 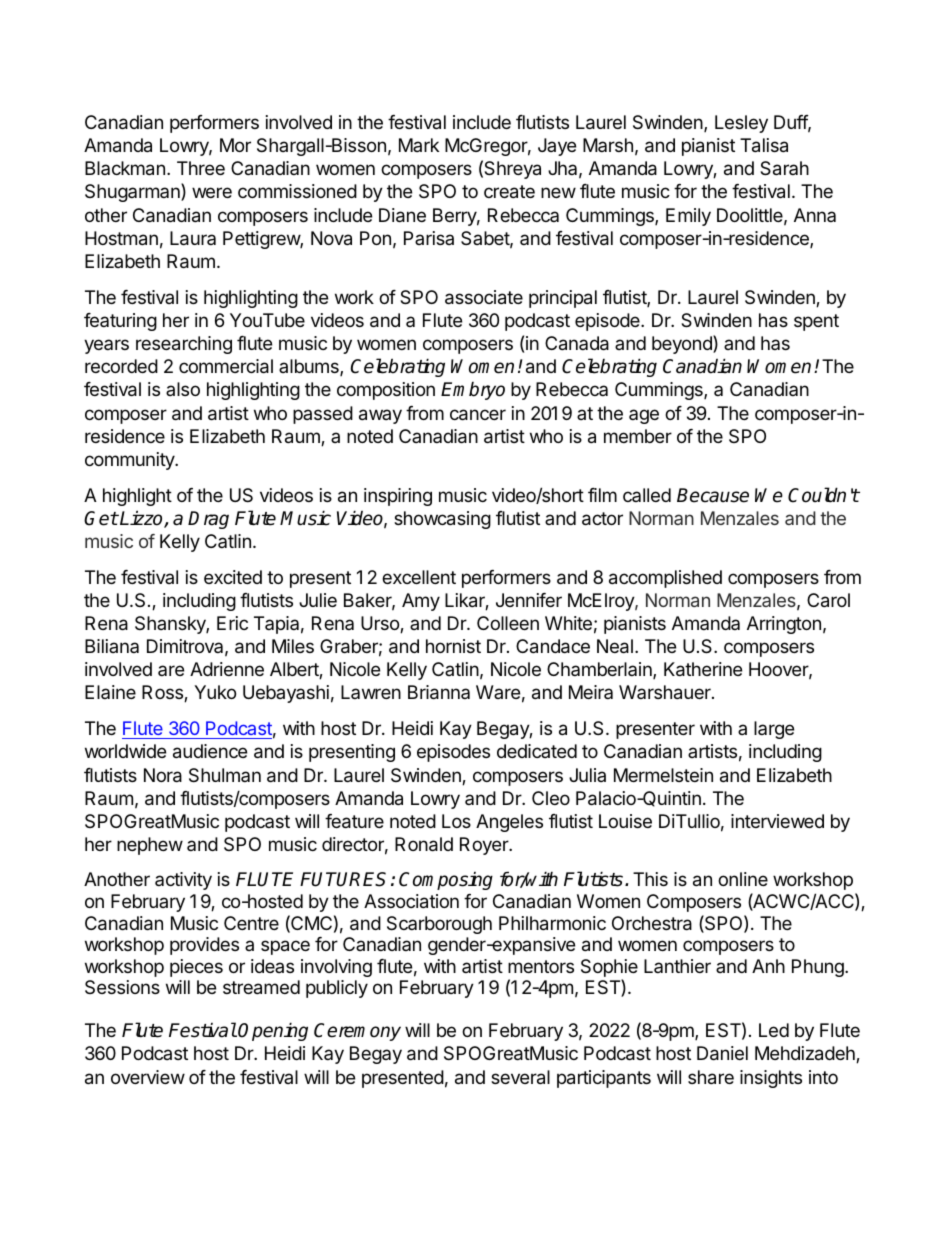 I want to click on Lesley, so click(x=741, y=124).
